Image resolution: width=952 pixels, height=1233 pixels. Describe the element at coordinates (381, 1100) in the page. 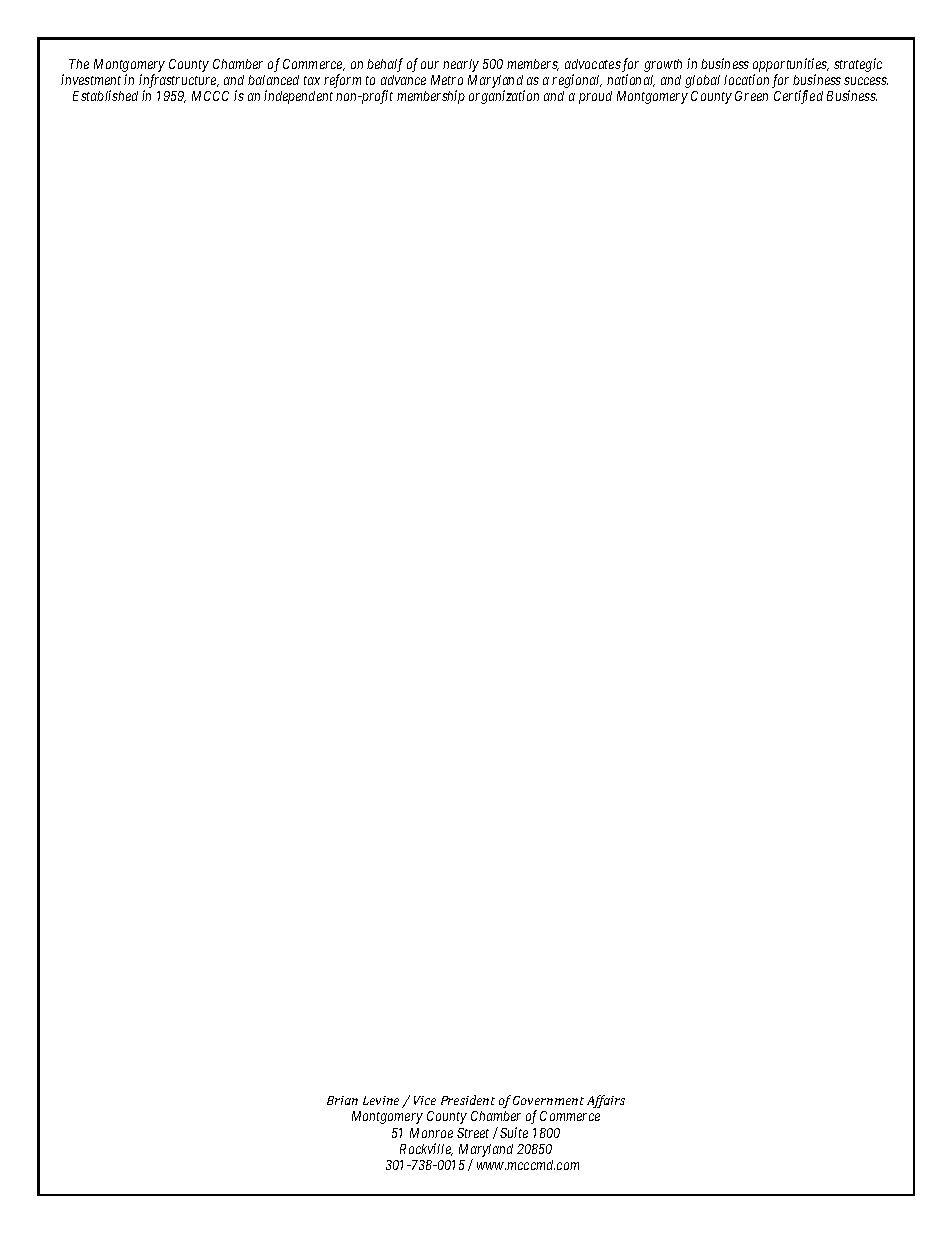

I see `Levine` at that location.
